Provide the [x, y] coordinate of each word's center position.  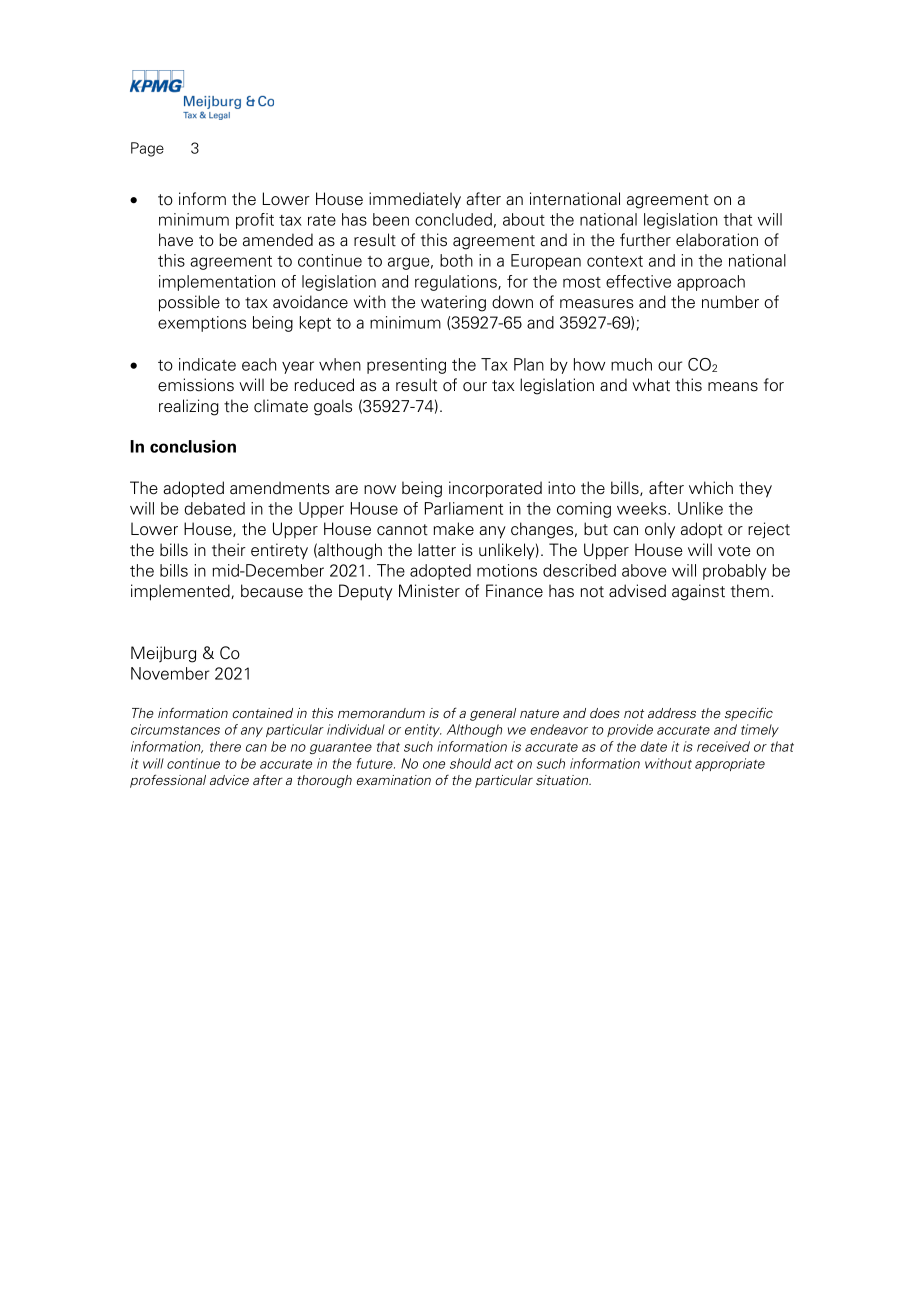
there [225, 746]
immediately [415, 200]
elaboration [717, 240]
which [711, 488]
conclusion [193, 446]
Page [147, 149]
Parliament [464, 508]
